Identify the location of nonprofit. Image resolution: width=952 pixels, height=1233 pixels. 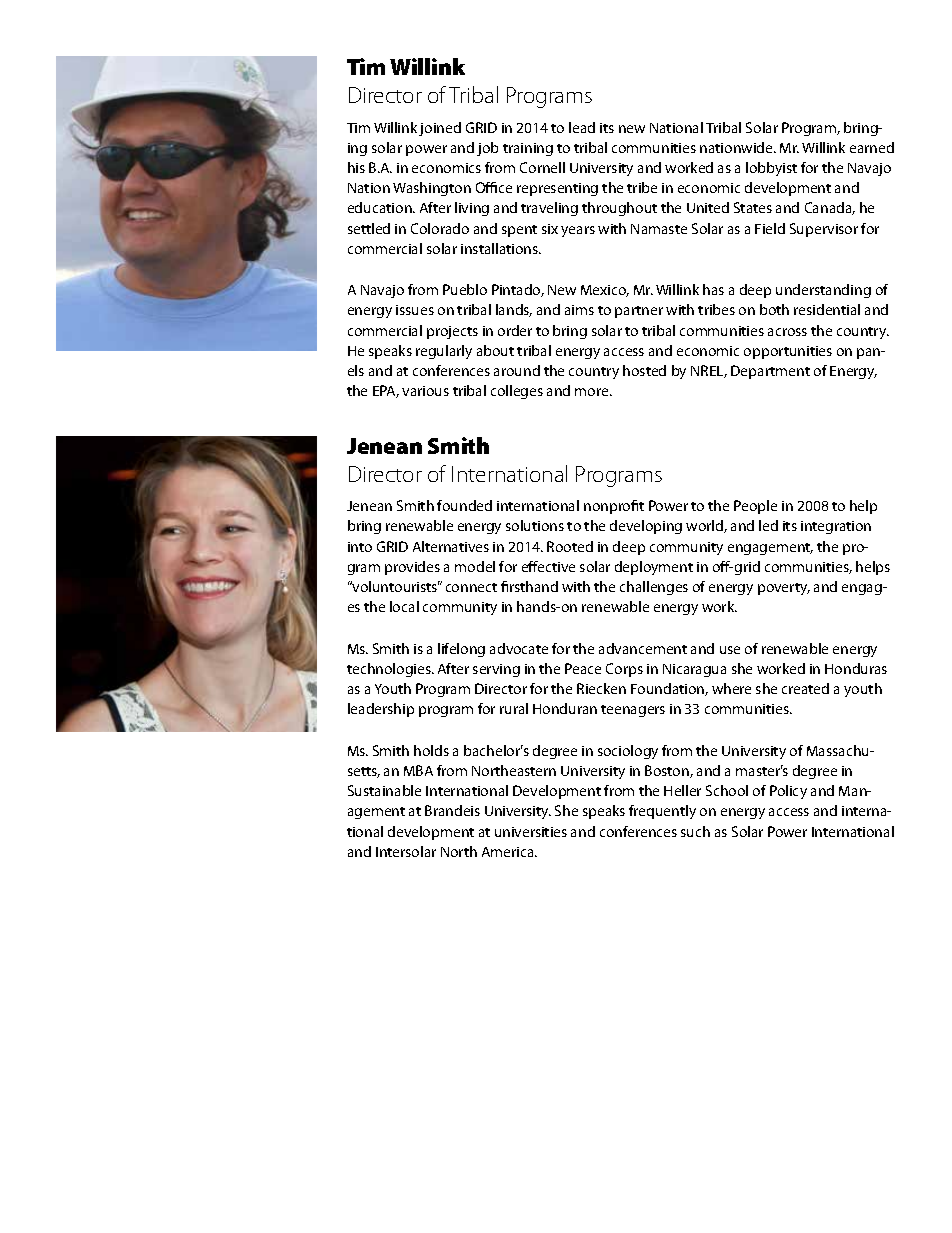
(614, 507).
